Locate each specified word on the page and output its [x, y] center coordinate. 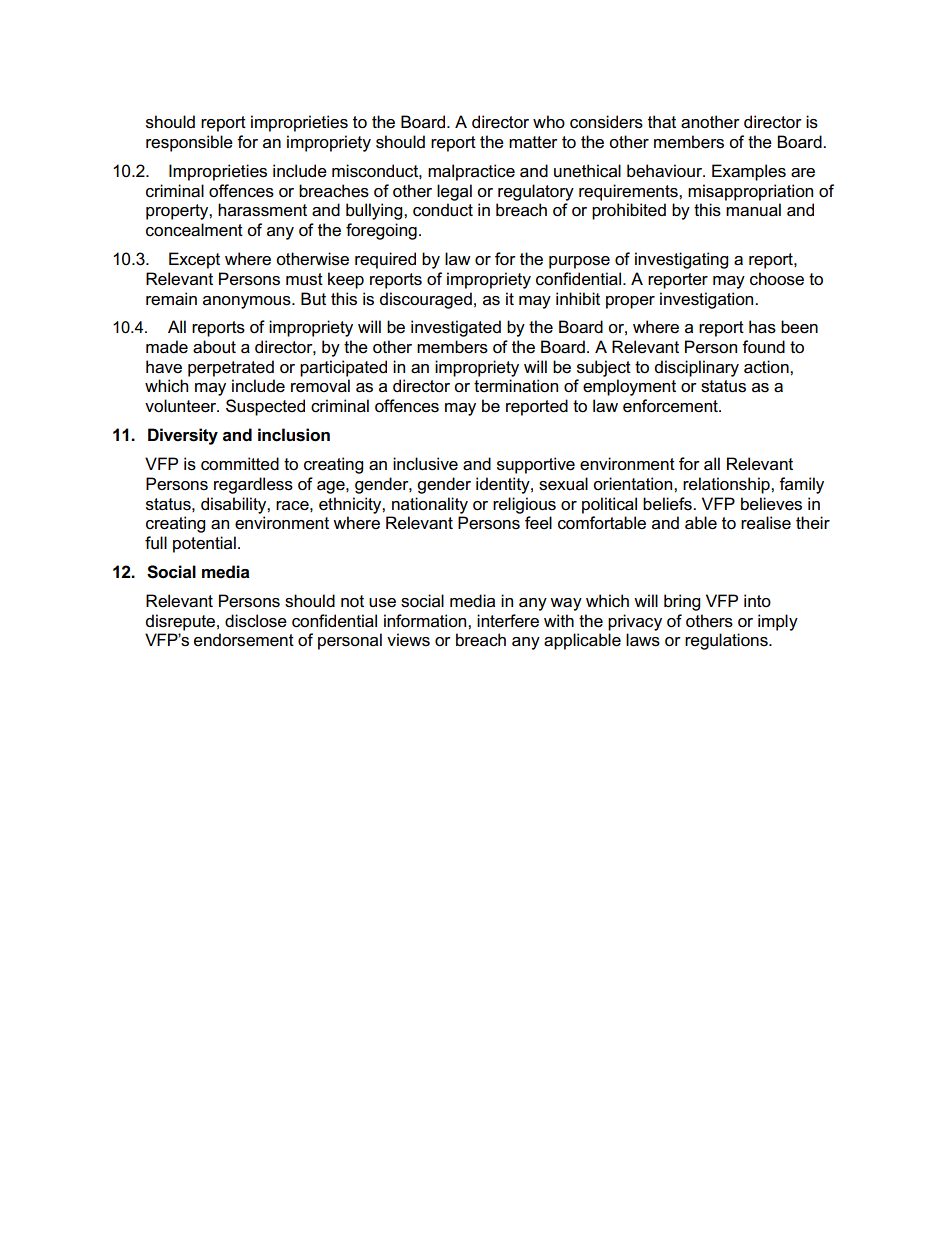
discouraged [426, 300]
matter [533, 142]
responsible [189, 143]
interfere [508, 621]
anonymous [248, 302]
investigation [708, 300]
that [662, 122]
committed [240, 464]
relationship [727, 485]
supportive [536, 465]
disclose [256, 621]
